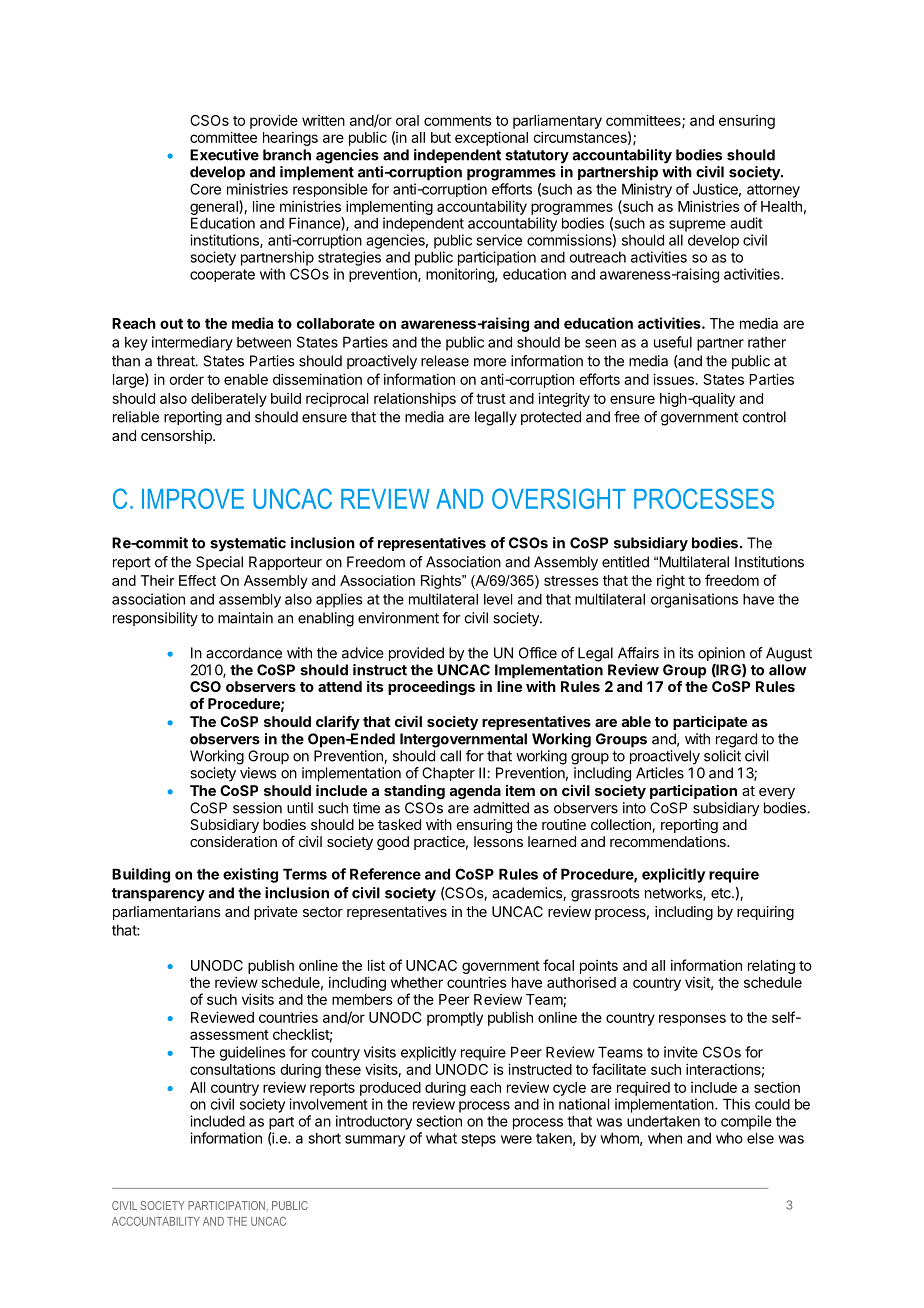 The width and height of the page is (924, 1308). I want to click on session, so click(257, 808).
